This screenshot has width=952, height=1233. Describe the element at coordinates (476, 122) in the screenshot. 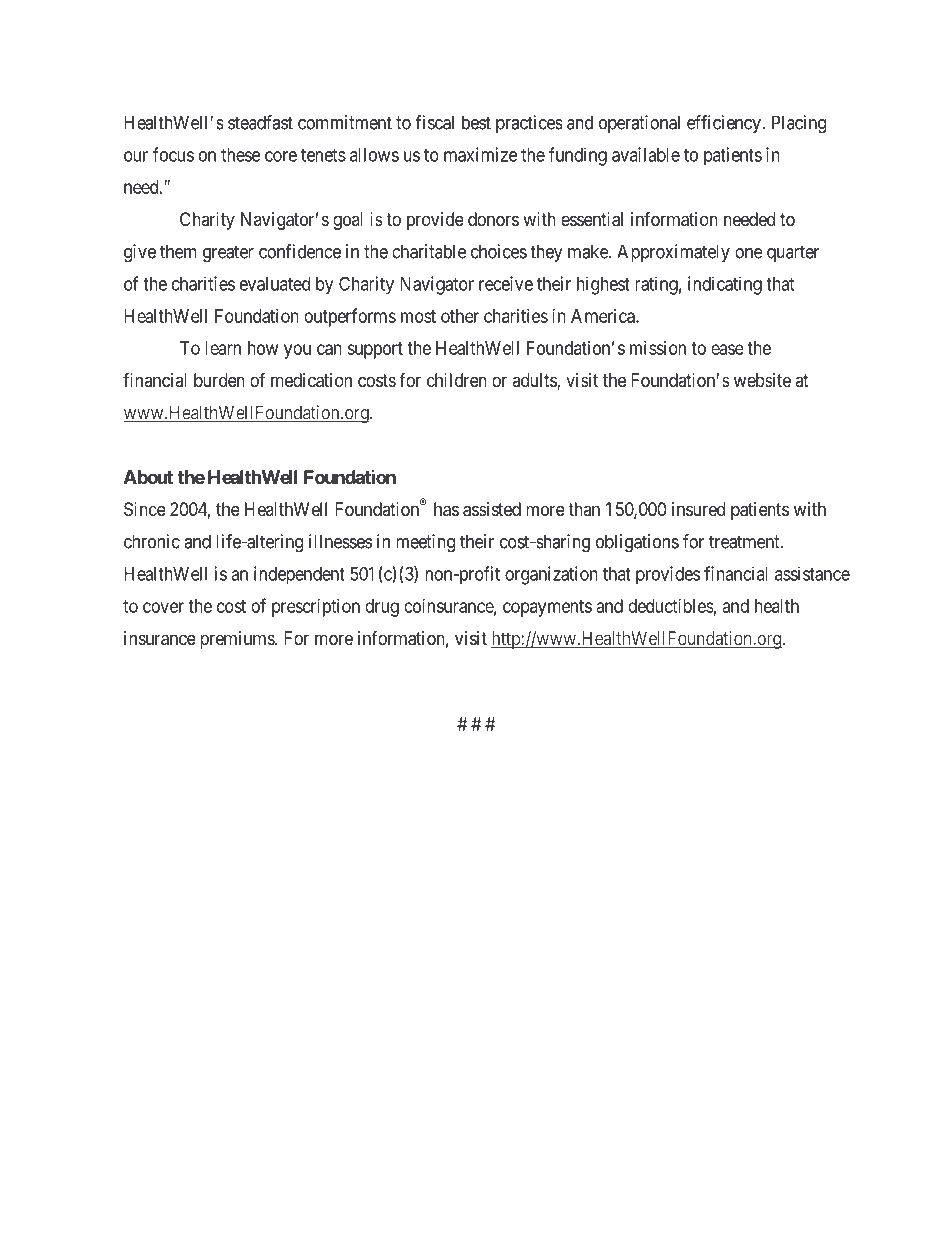

I see `best` at that location.
